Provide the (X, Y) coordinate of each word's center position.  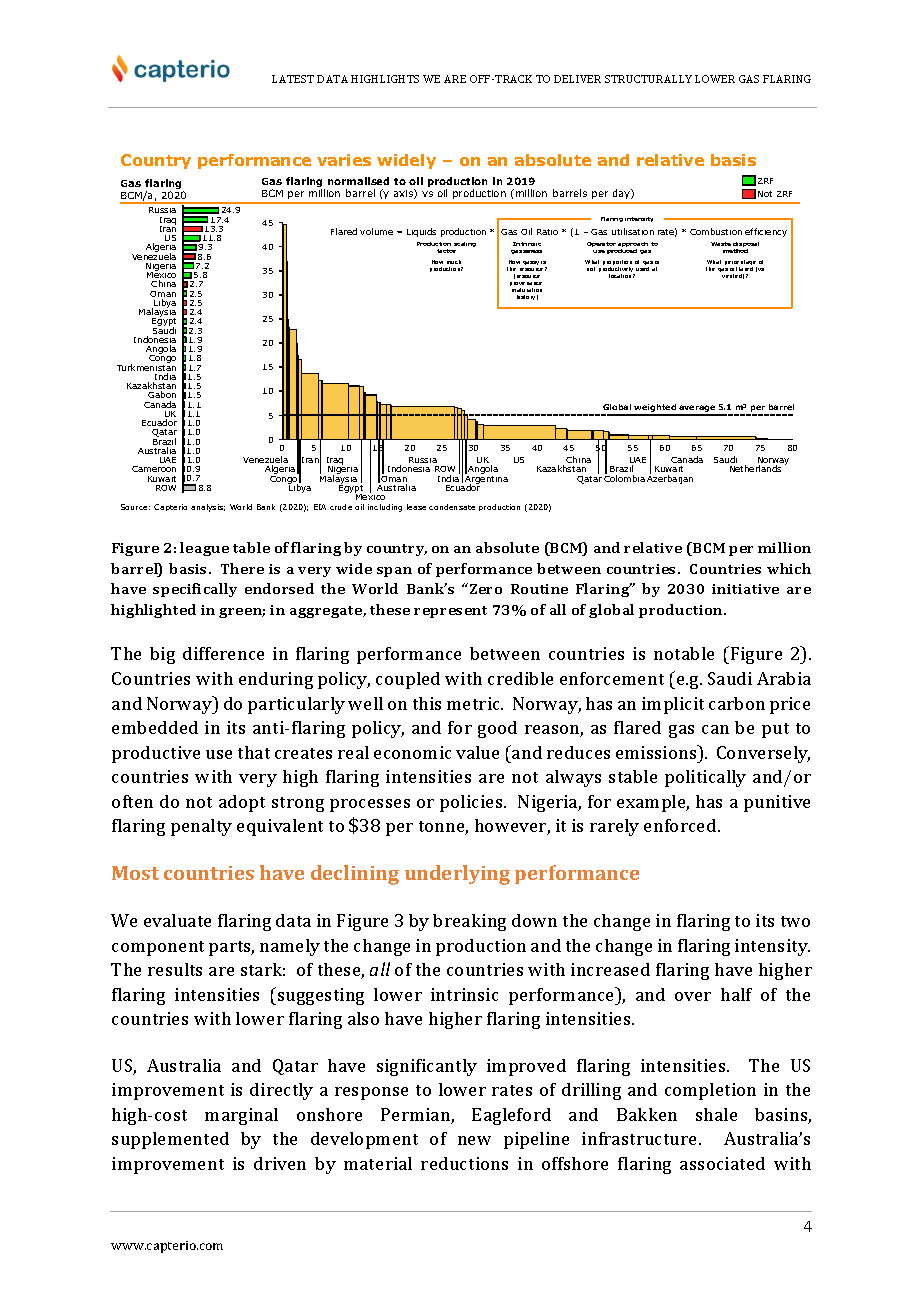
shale (716, 1114)
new (474, 1140)
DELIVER (577, 79)
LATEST (293, 79)
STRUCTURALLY (648, 79)
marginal (241, 1116)
